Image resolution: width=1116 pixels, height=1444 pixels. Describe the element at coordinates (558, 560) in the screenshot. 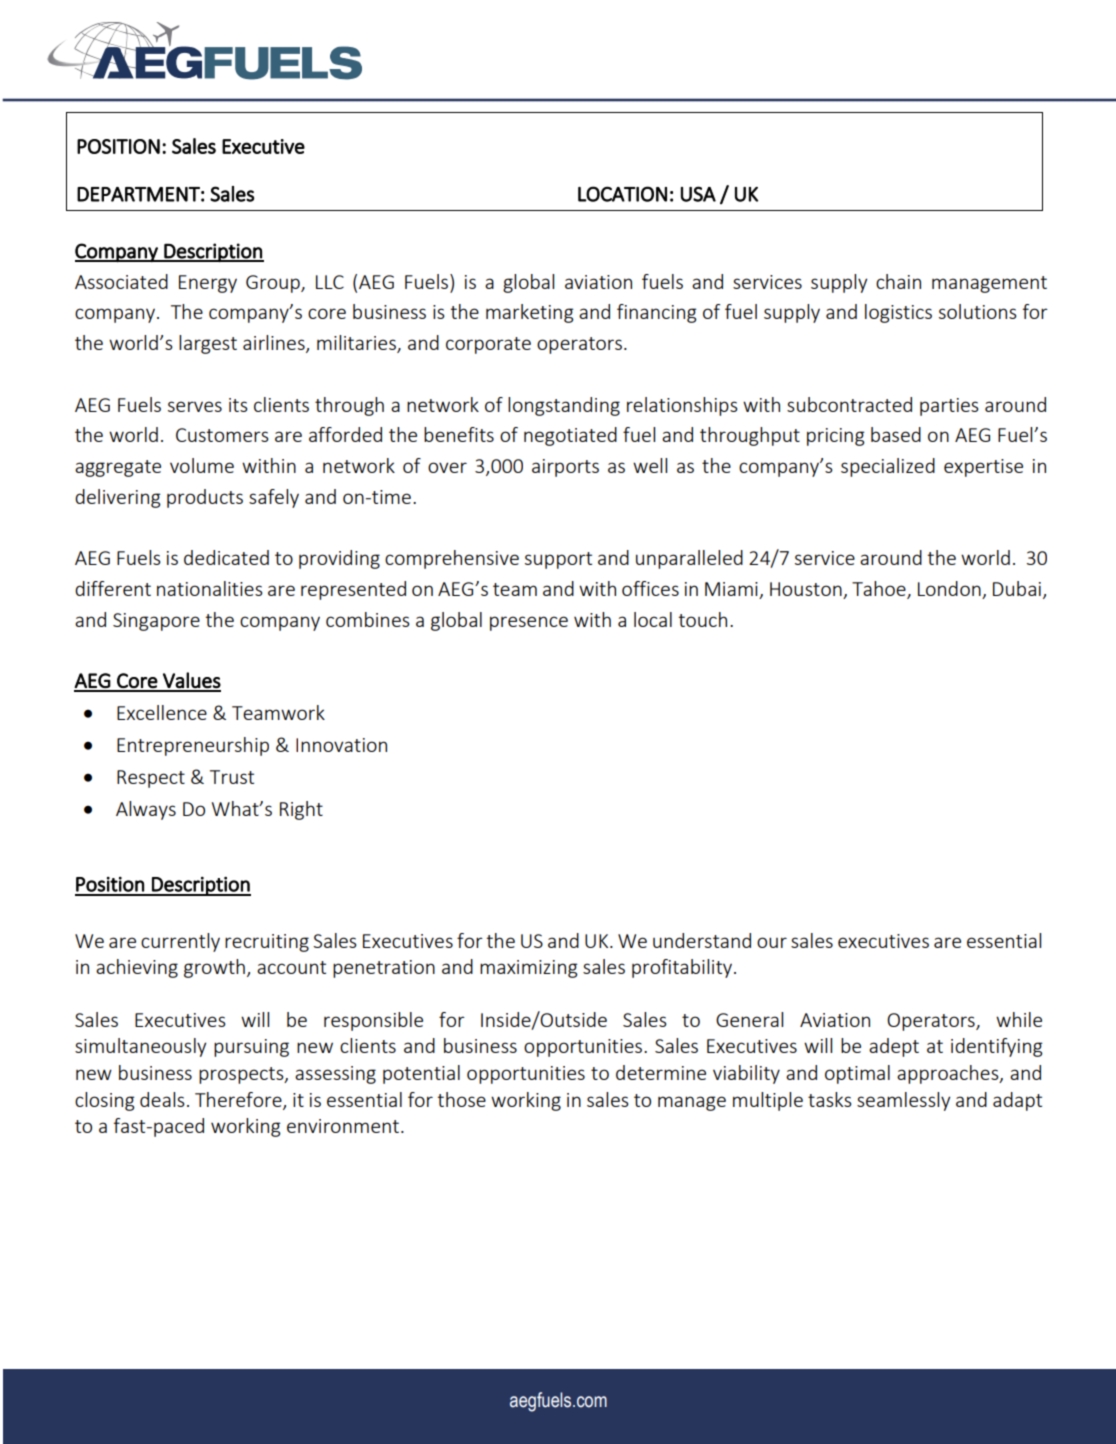

I see `support` at that location.
